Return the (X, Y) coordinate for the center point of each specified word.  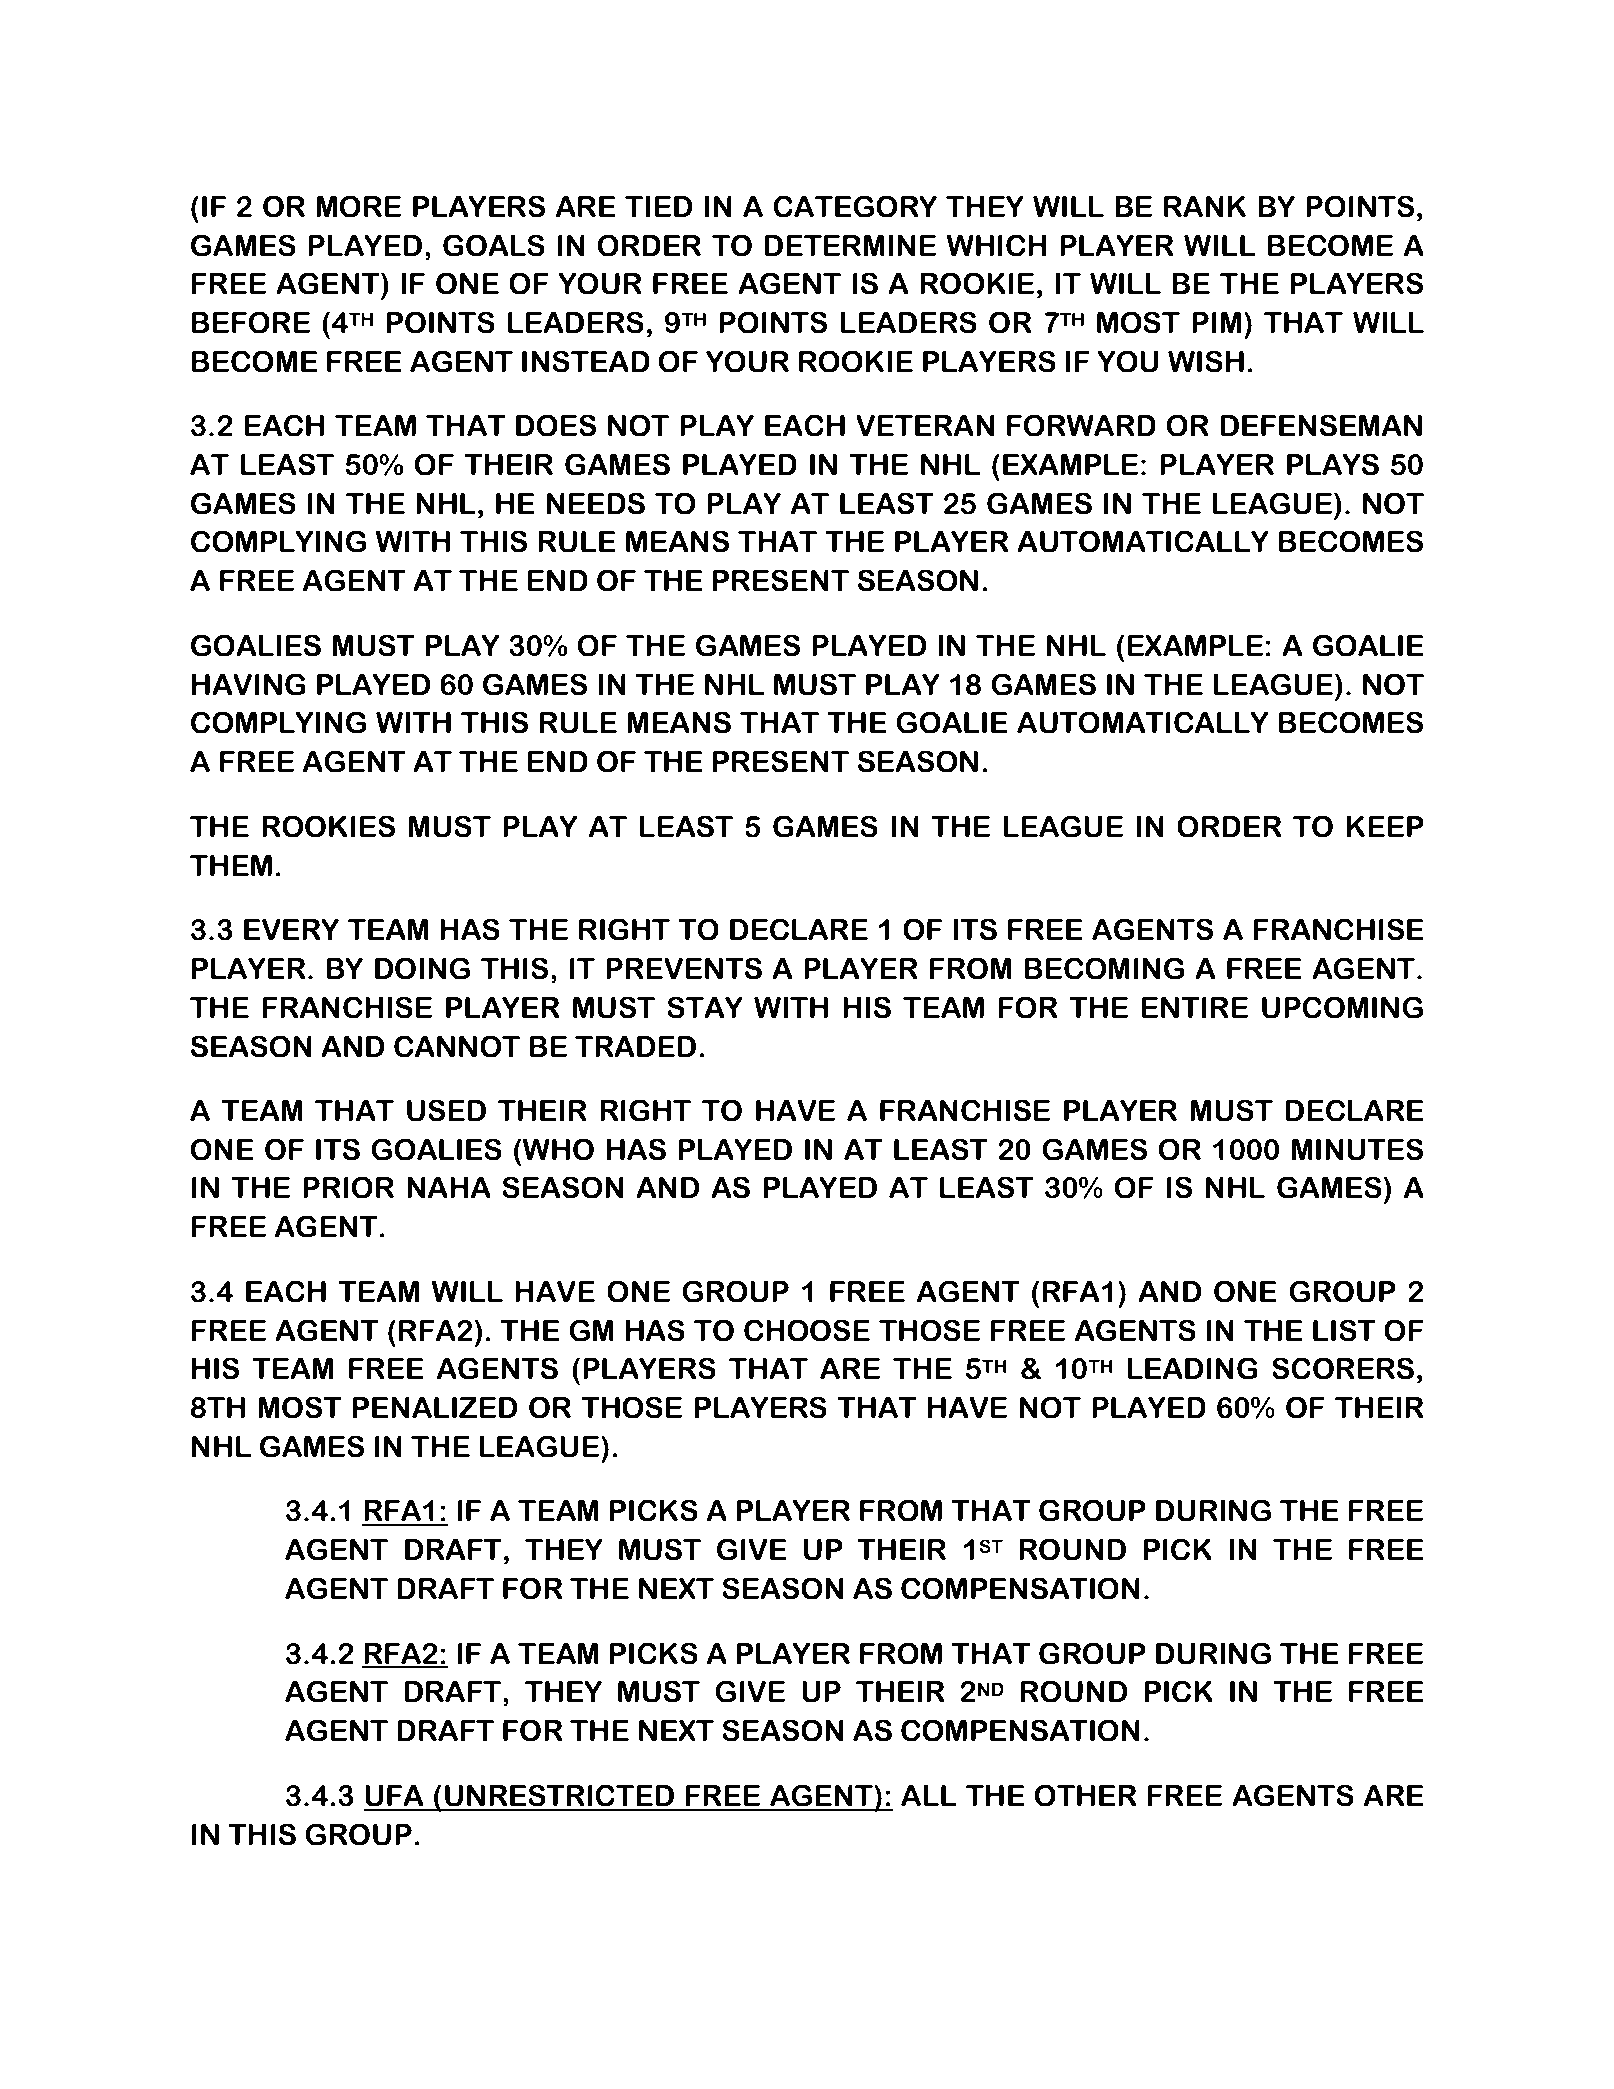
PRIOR (348, 1187)
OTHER (1085, 1795)
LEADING (1192, 1368)
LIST (1344, 1330)
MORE (358, 206)
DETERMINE (850, 245)
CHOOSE (807, 1330)
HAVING (249, 684)
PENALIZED (435, 1407)
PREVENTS (684, 968)
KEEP (1385, 826)
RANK (1205, 206)
